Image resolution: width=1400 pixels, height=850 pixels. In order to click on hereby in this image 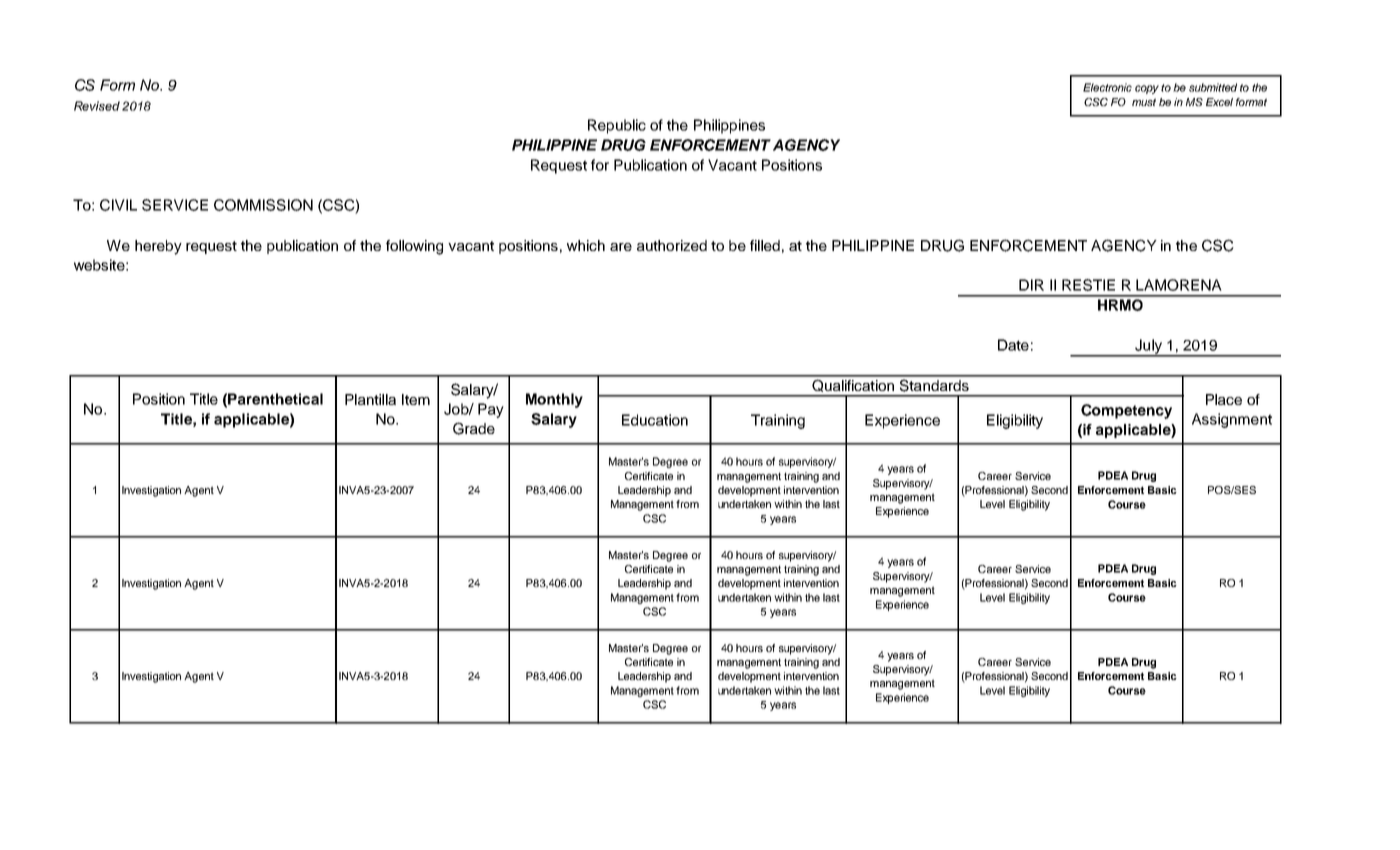, I will do `click(158, 247)`.
